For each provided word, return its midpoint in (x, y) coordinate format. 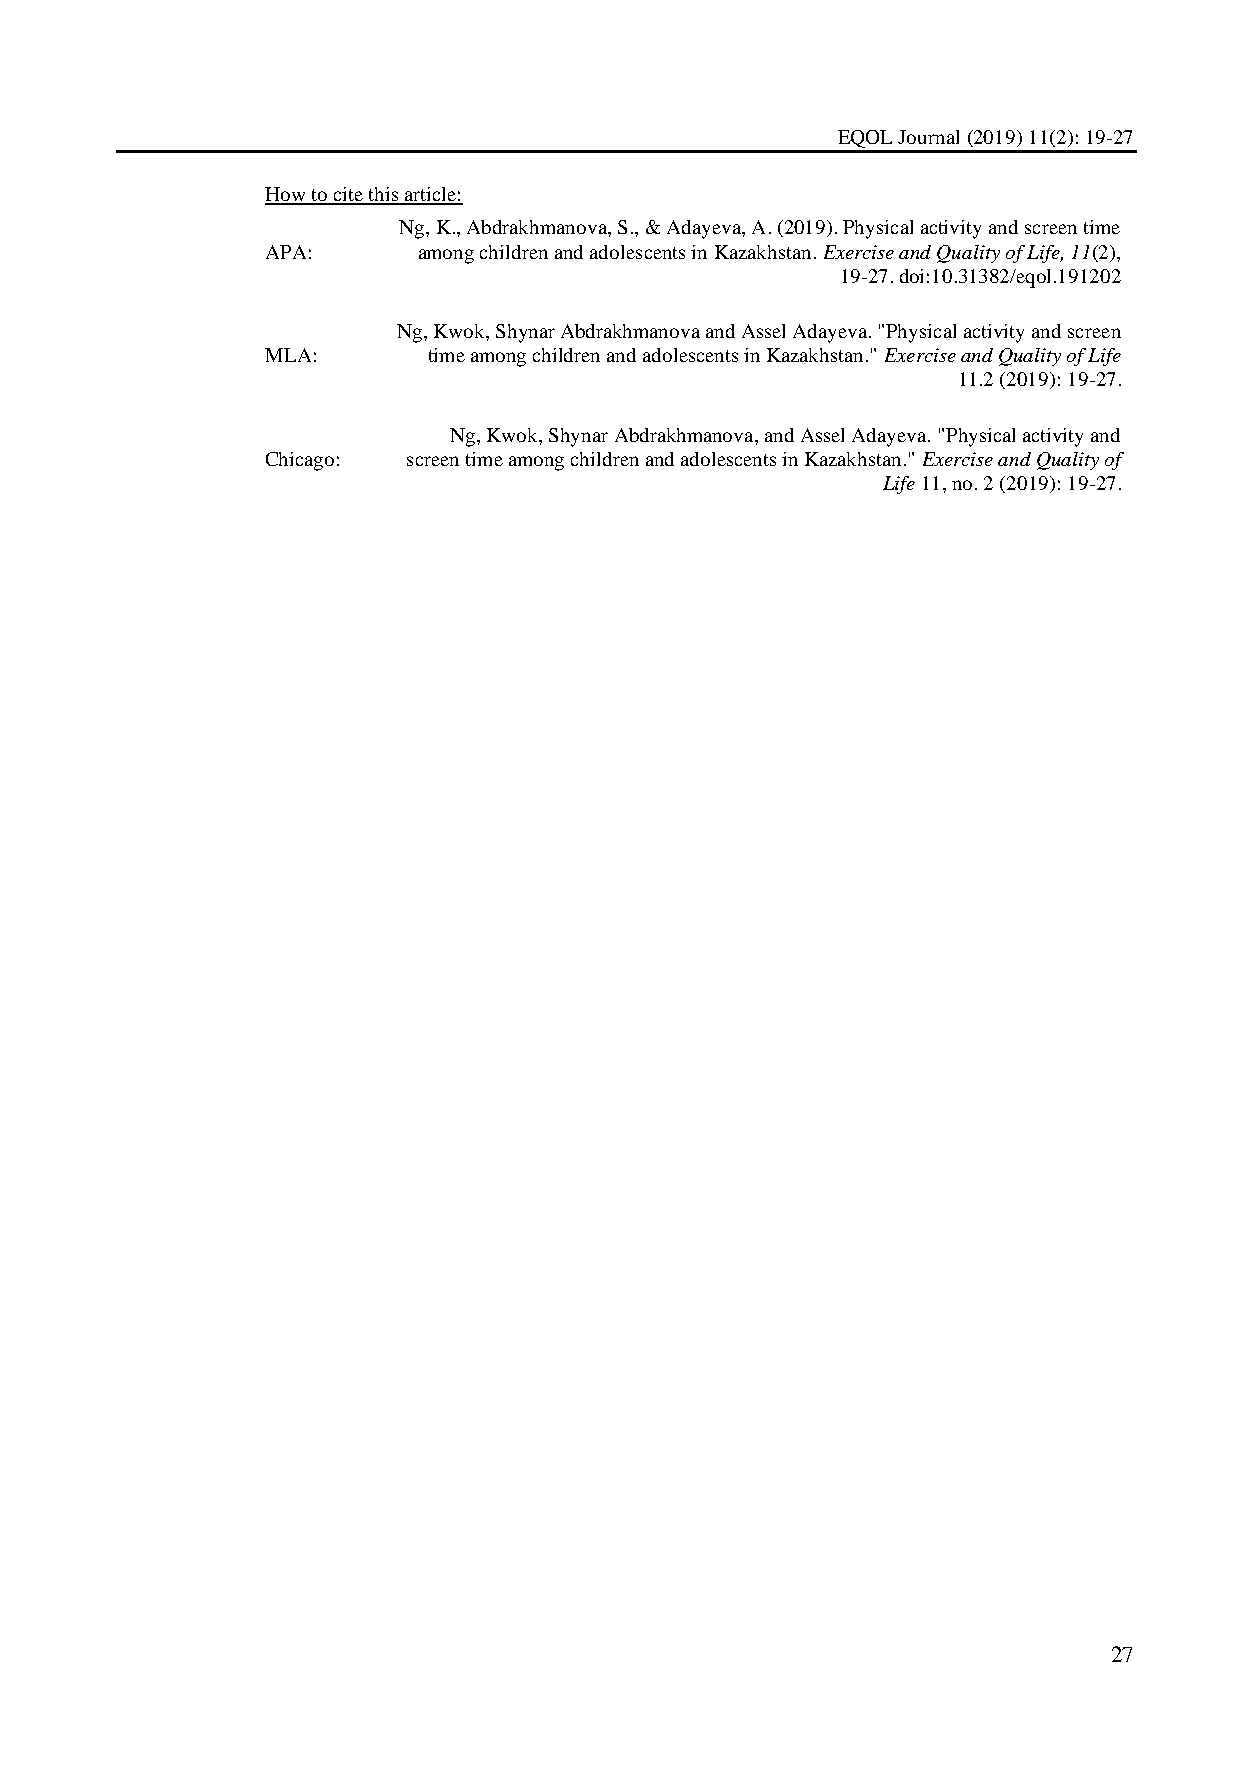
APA (286, 252)
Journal (928, 137)
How (286, 195)
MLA (288, 355)
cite (348, 195)
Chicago (300, 461)
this (383, 195)
